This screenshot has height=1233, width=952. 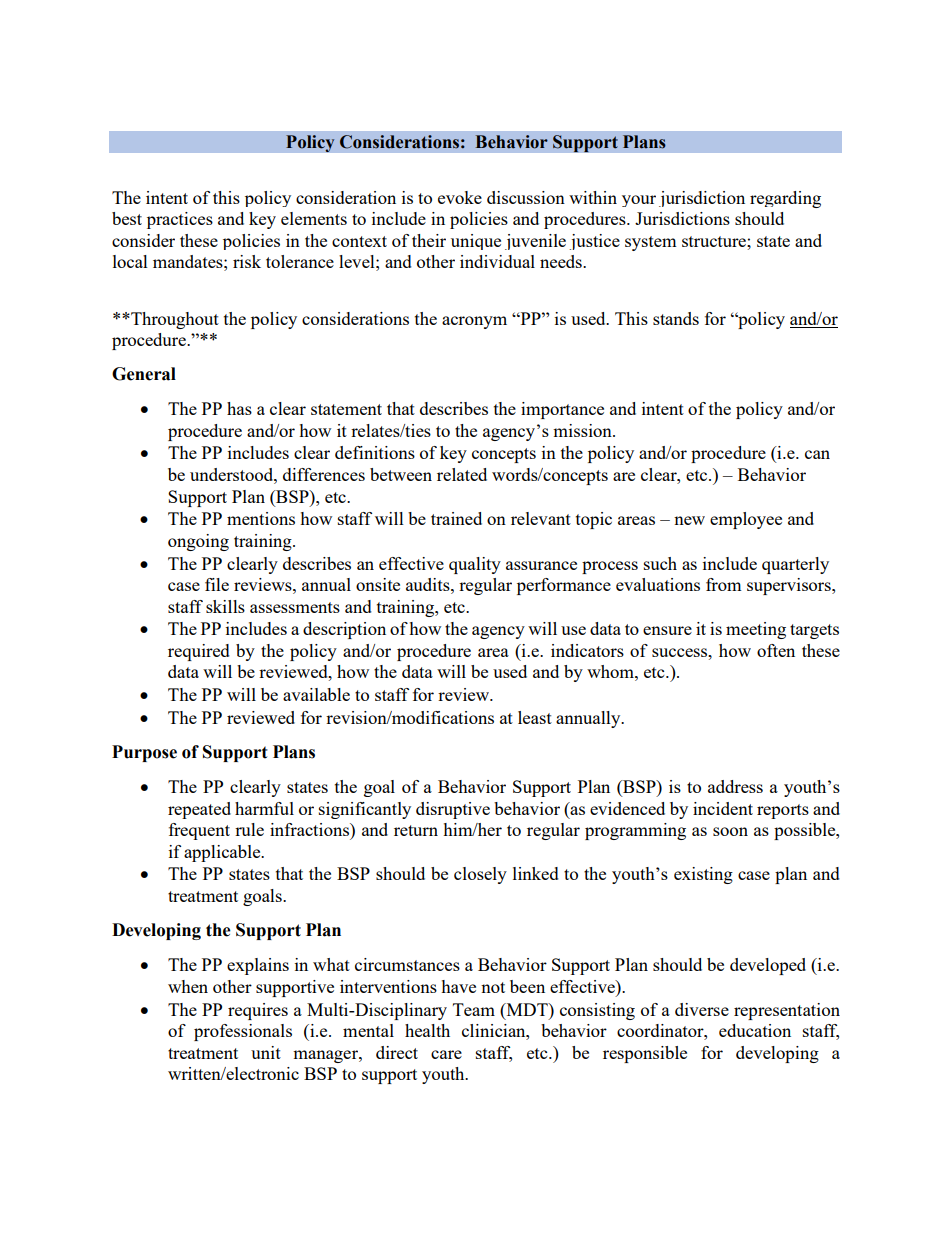 I want to click on meeting, so click(x=756, y=630).
